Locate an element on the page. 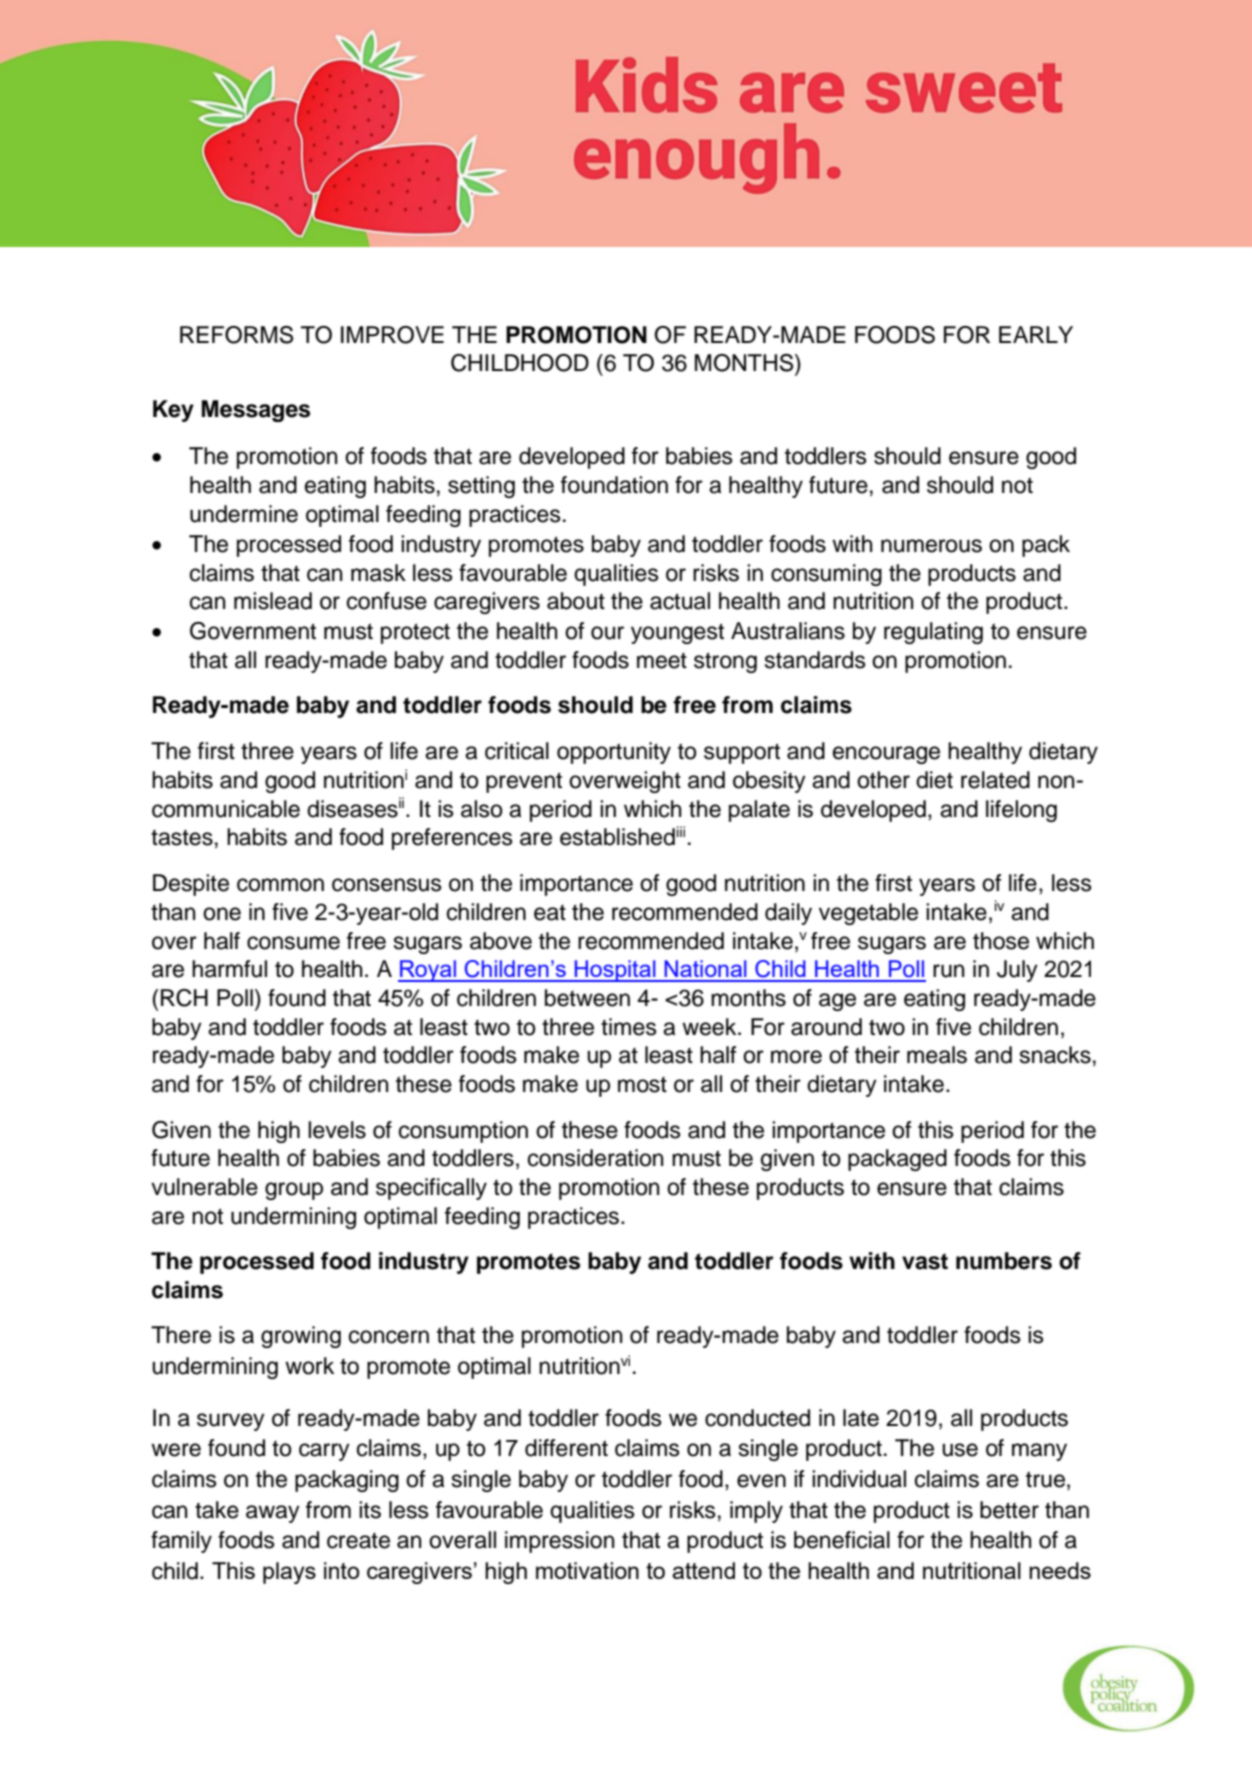 Image resolution: width=1252 pixels, height=1771 pixels. meet is located at coordinates (662, 661).
